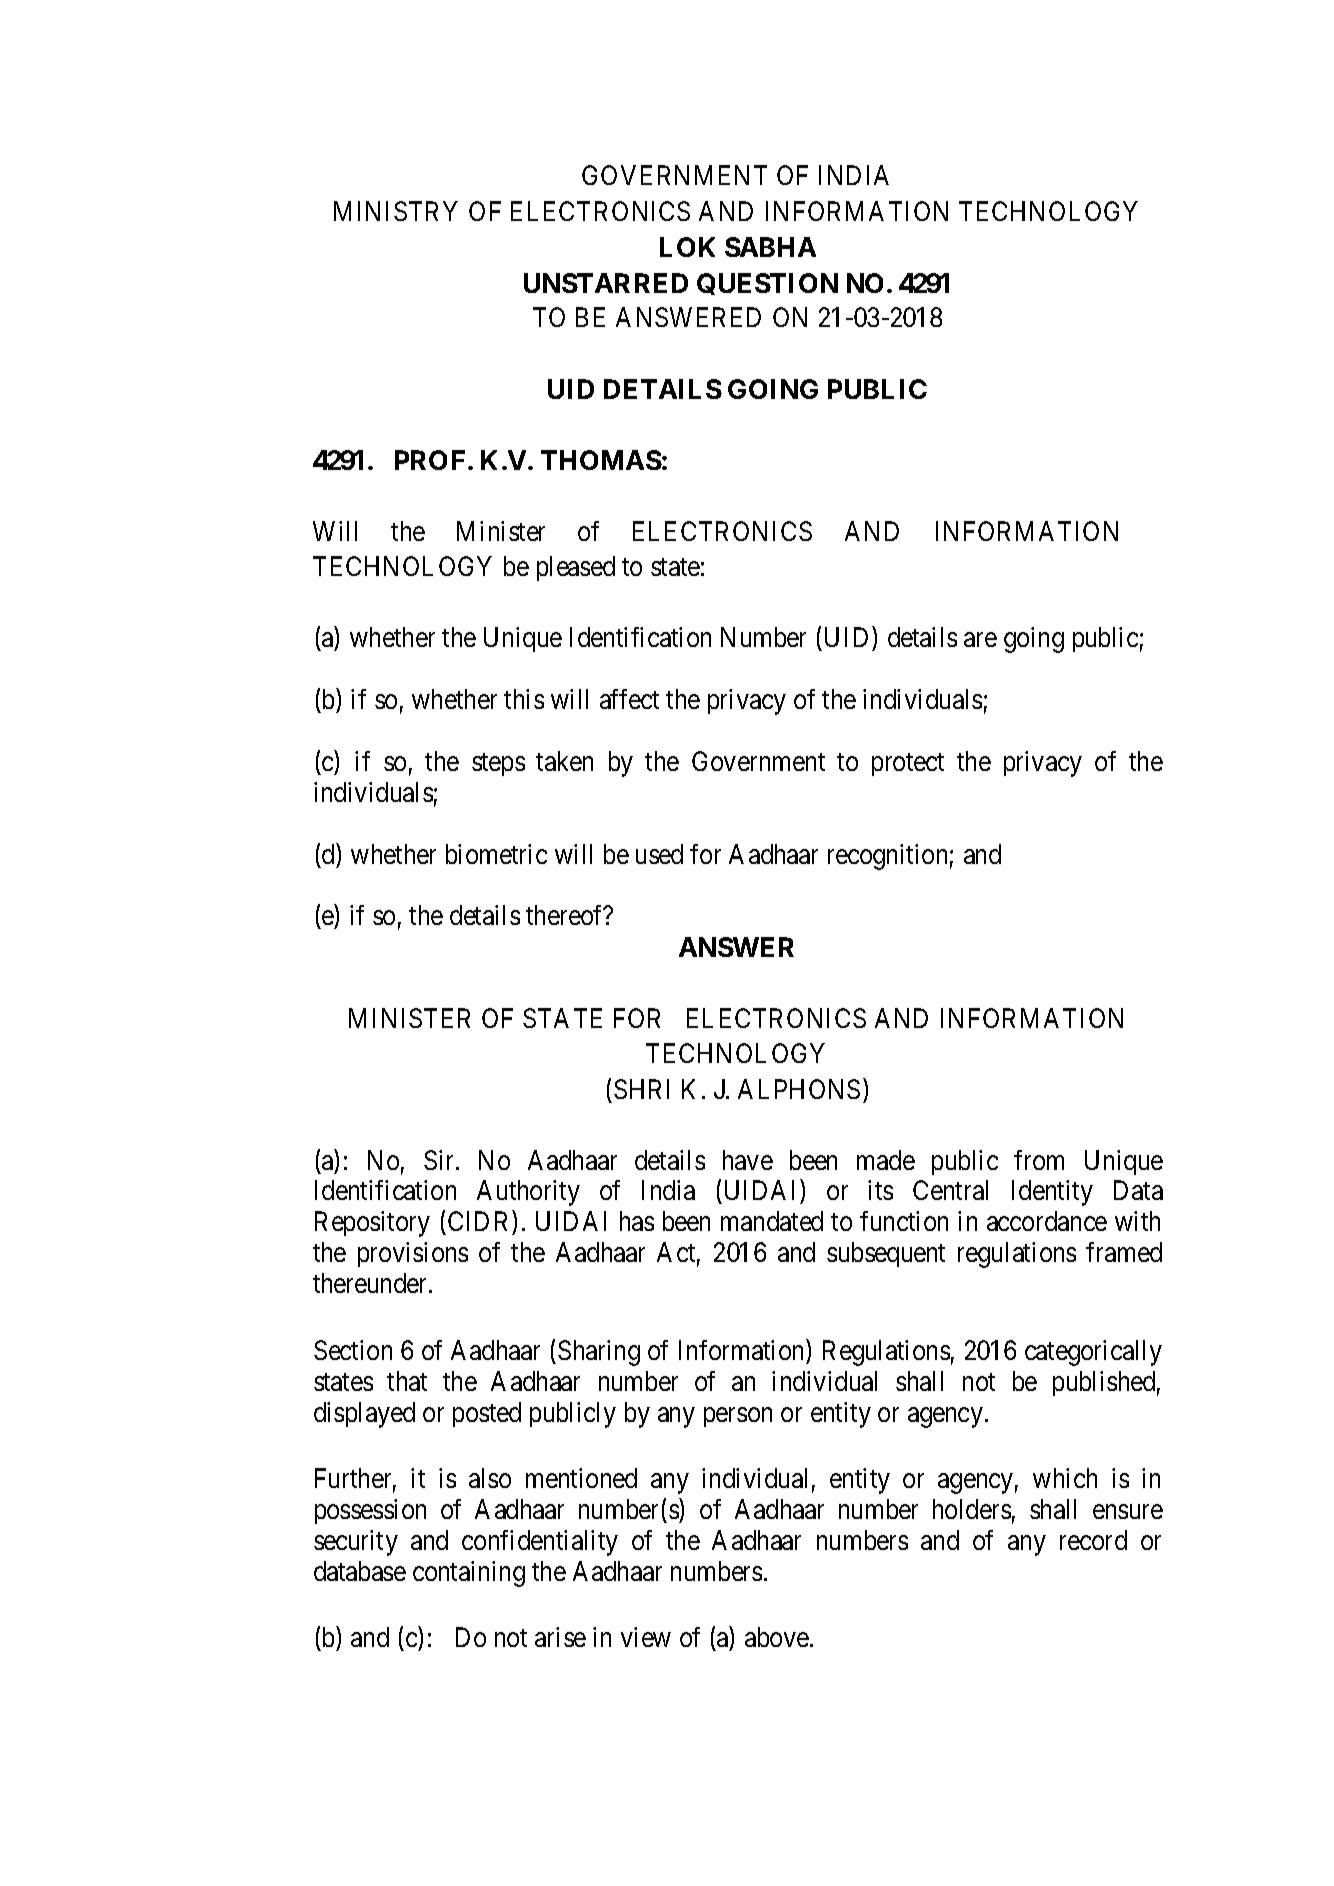 The width and height of the image is (1334, 1886). I want to click on affect, so click(629, 699).
